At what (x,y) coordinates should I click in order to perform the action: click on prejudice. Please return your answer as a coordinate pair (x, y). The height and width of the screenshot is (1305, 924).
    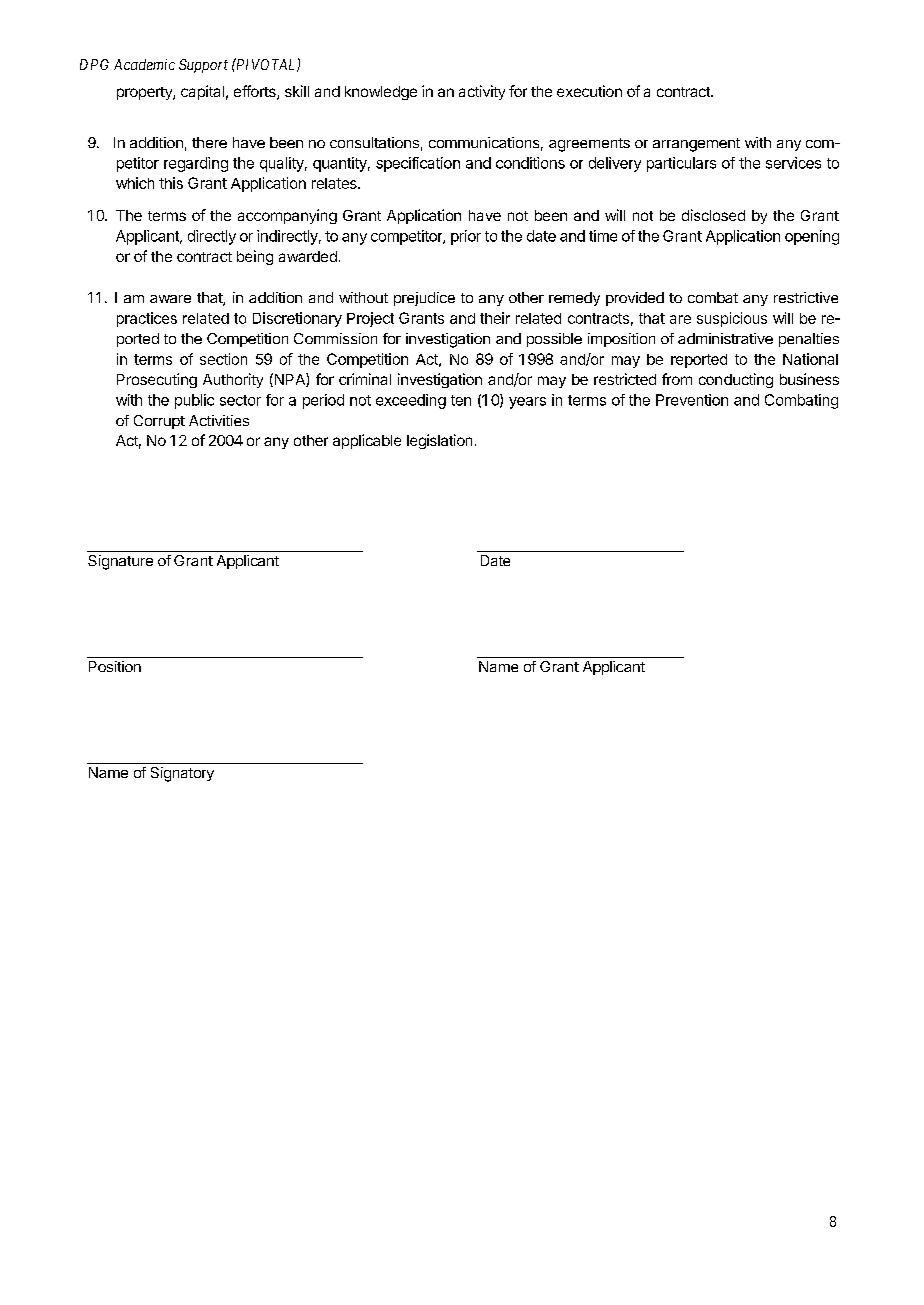
    Looking at the image, I should click on (424, 299).
